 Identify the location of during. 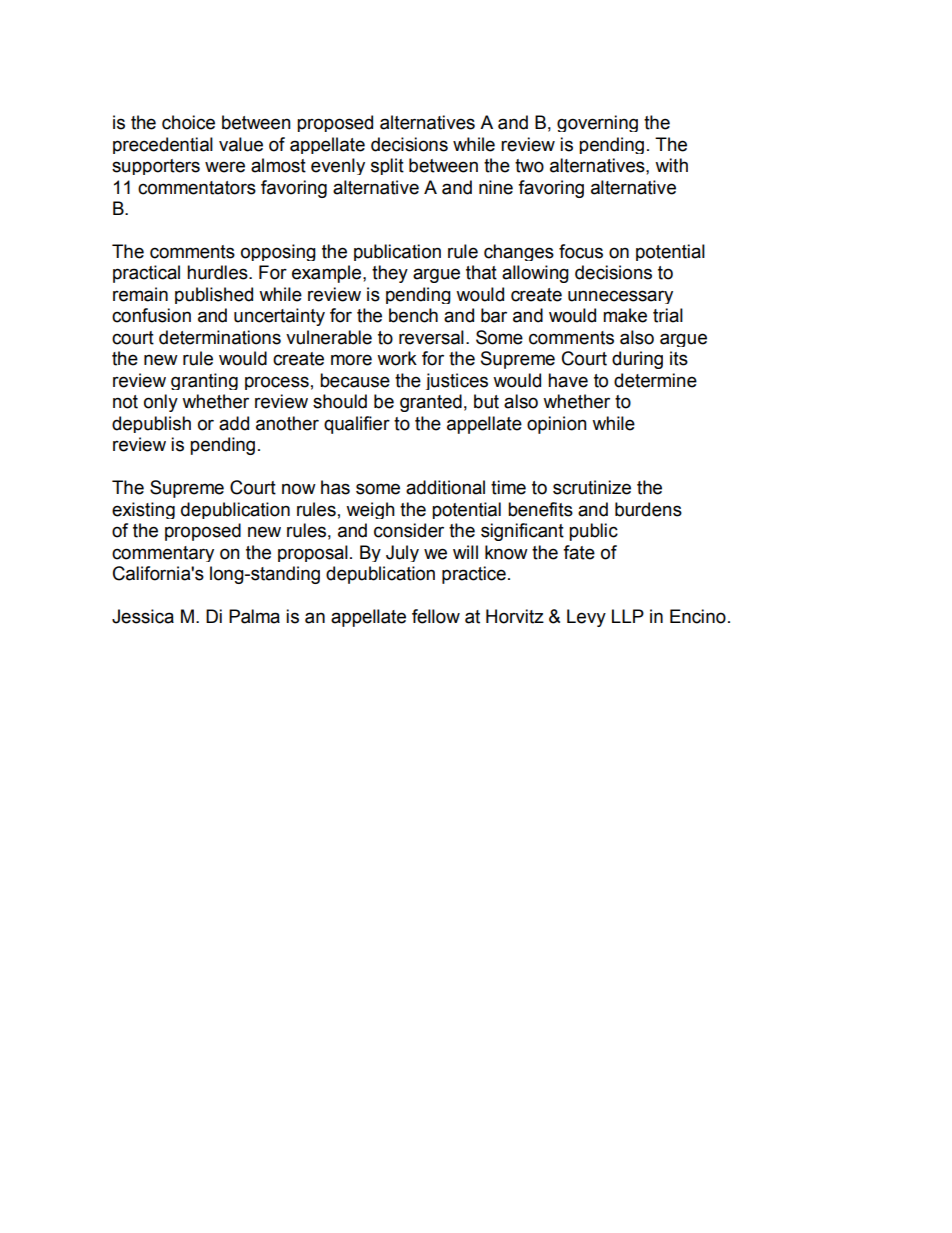
(637, 360).
